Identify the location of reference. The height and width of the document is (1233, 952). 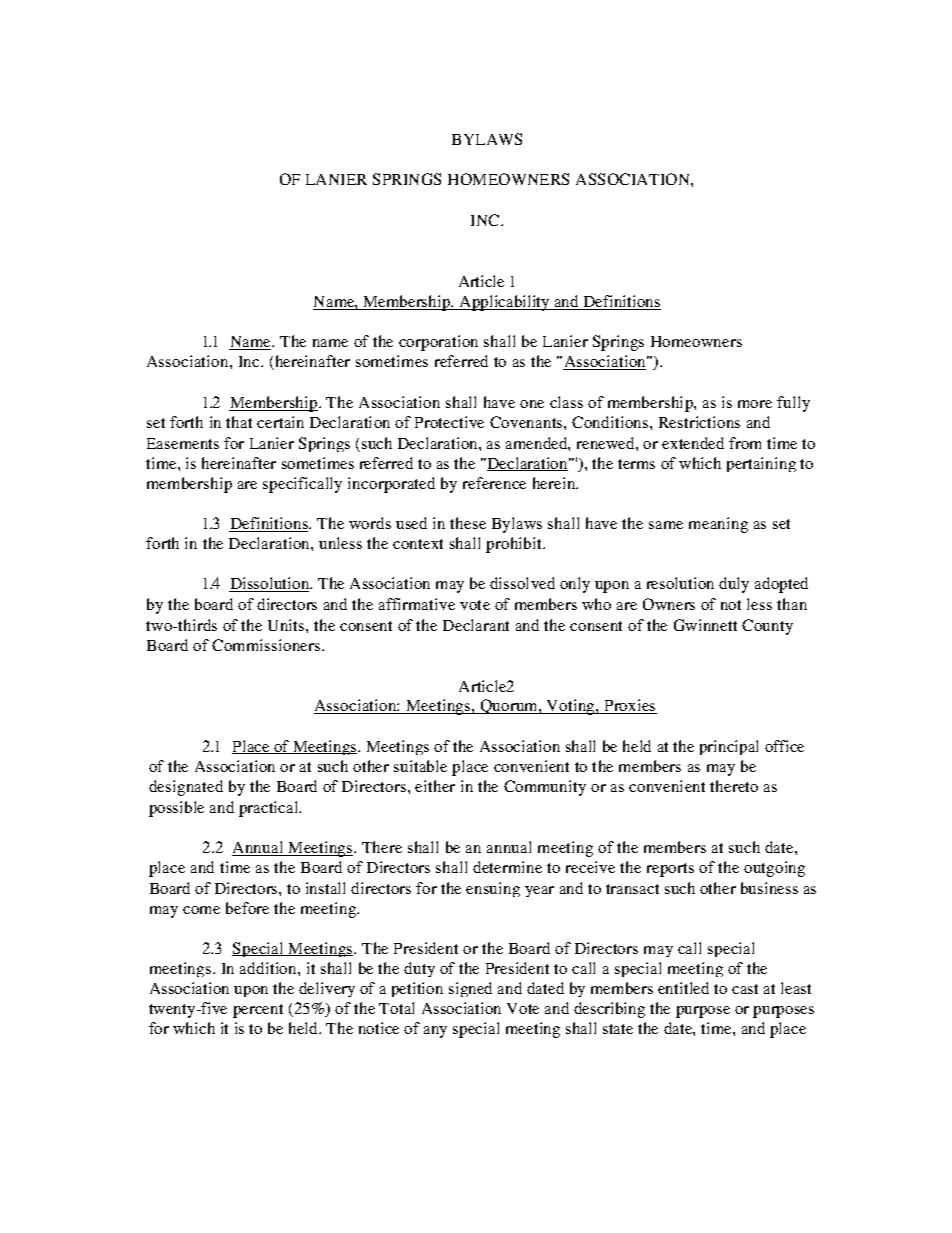
(494, 483).
